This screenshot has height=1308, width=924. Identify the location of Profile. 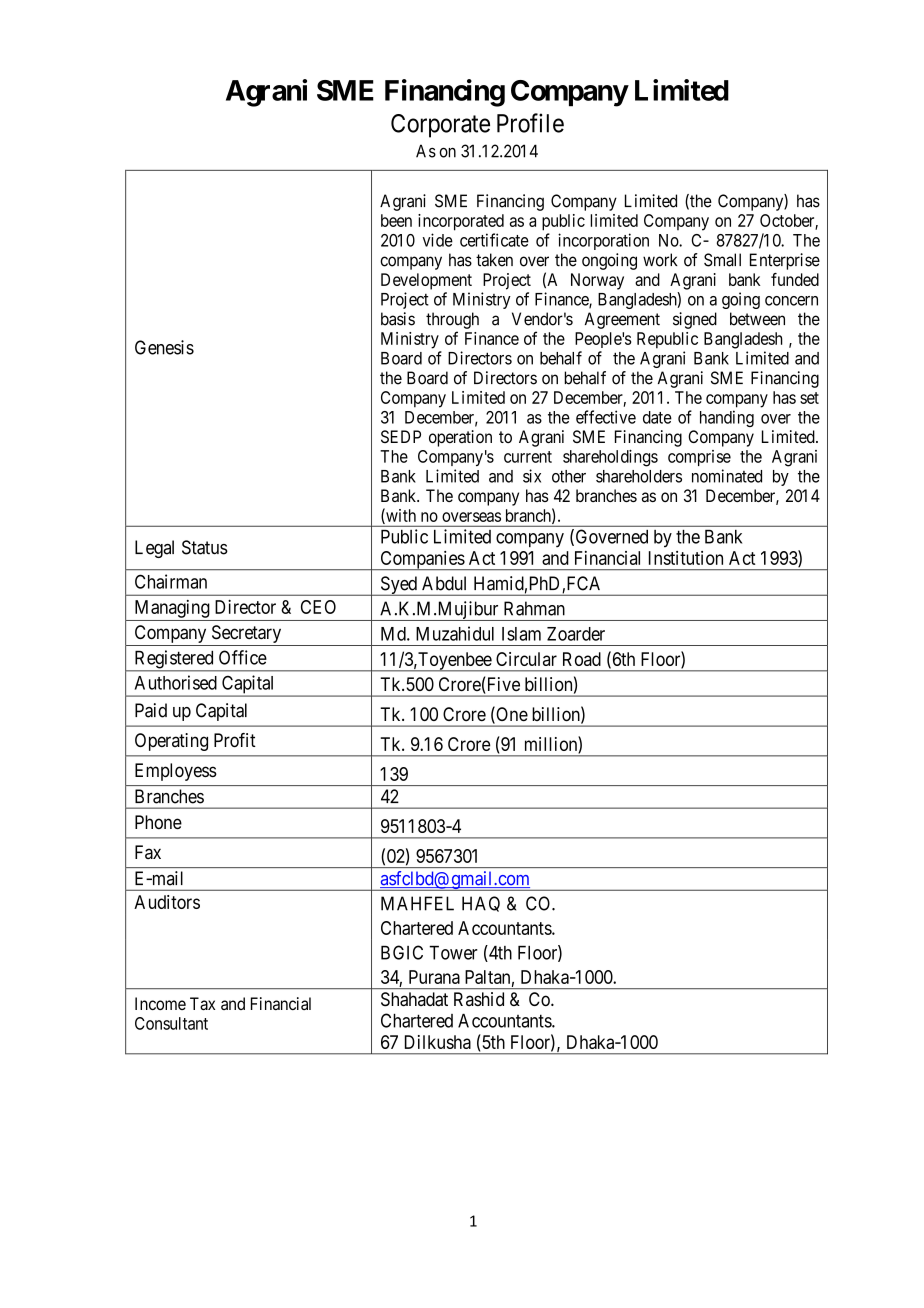
(530, 123).
